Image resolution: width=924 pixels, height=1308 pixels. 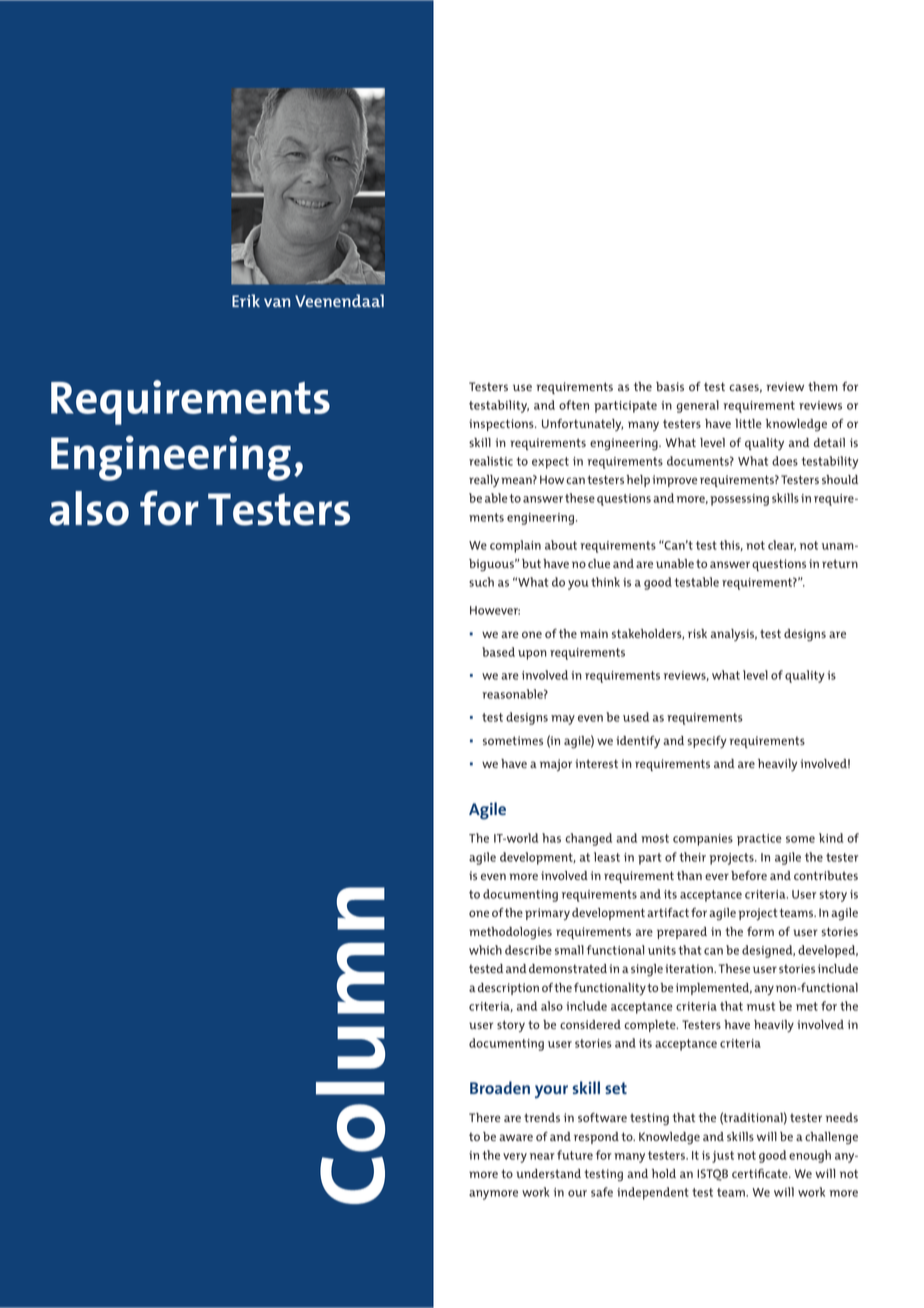 I want to click on major, so click(x=556, y=765).
